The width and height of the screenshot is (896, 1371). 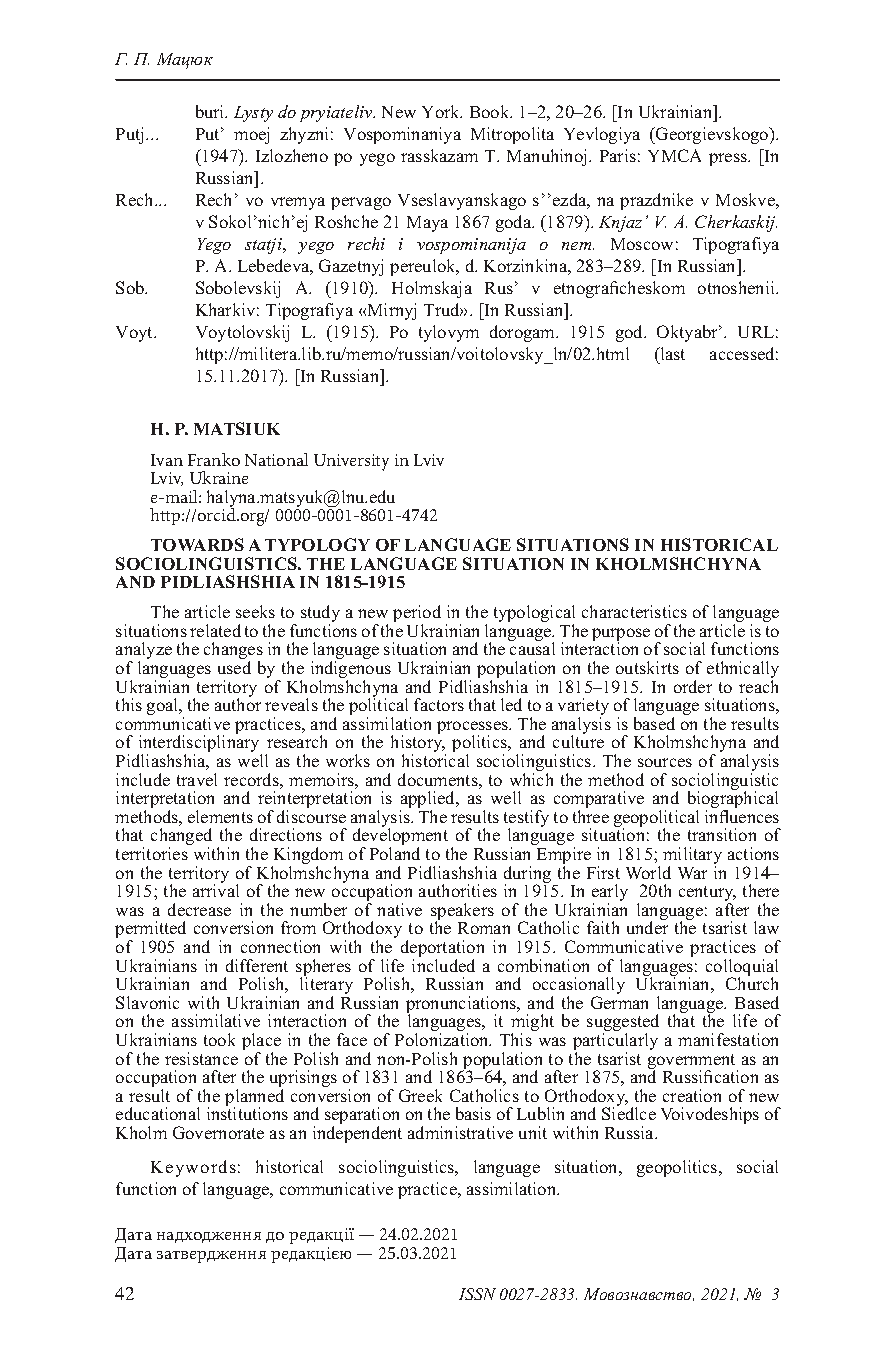 What do you see at coordinates (218, 1132) in the screenshot?
I see `Governorate` at bounding box center [218, 1132].
